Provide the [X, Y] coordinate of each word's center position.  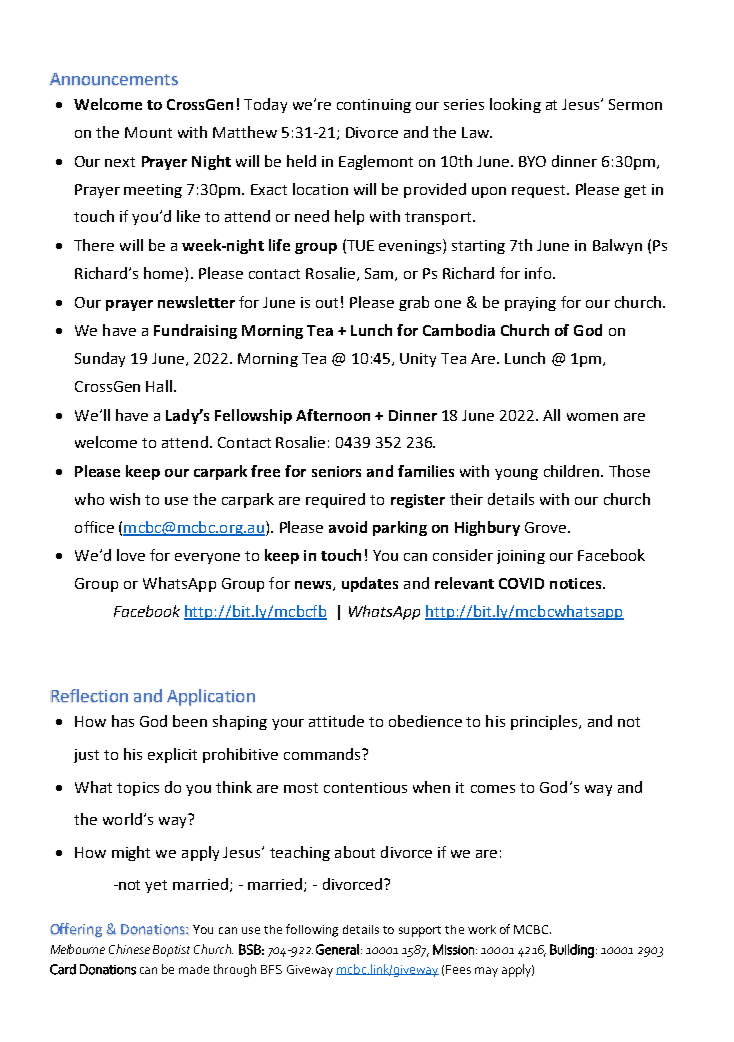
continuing [374, 106]
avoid [348, 527]
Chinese [129, 949]
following [312, 930]
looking [515, 105]
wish [125, 499]
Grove [547, 527]
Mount [148, 132]
